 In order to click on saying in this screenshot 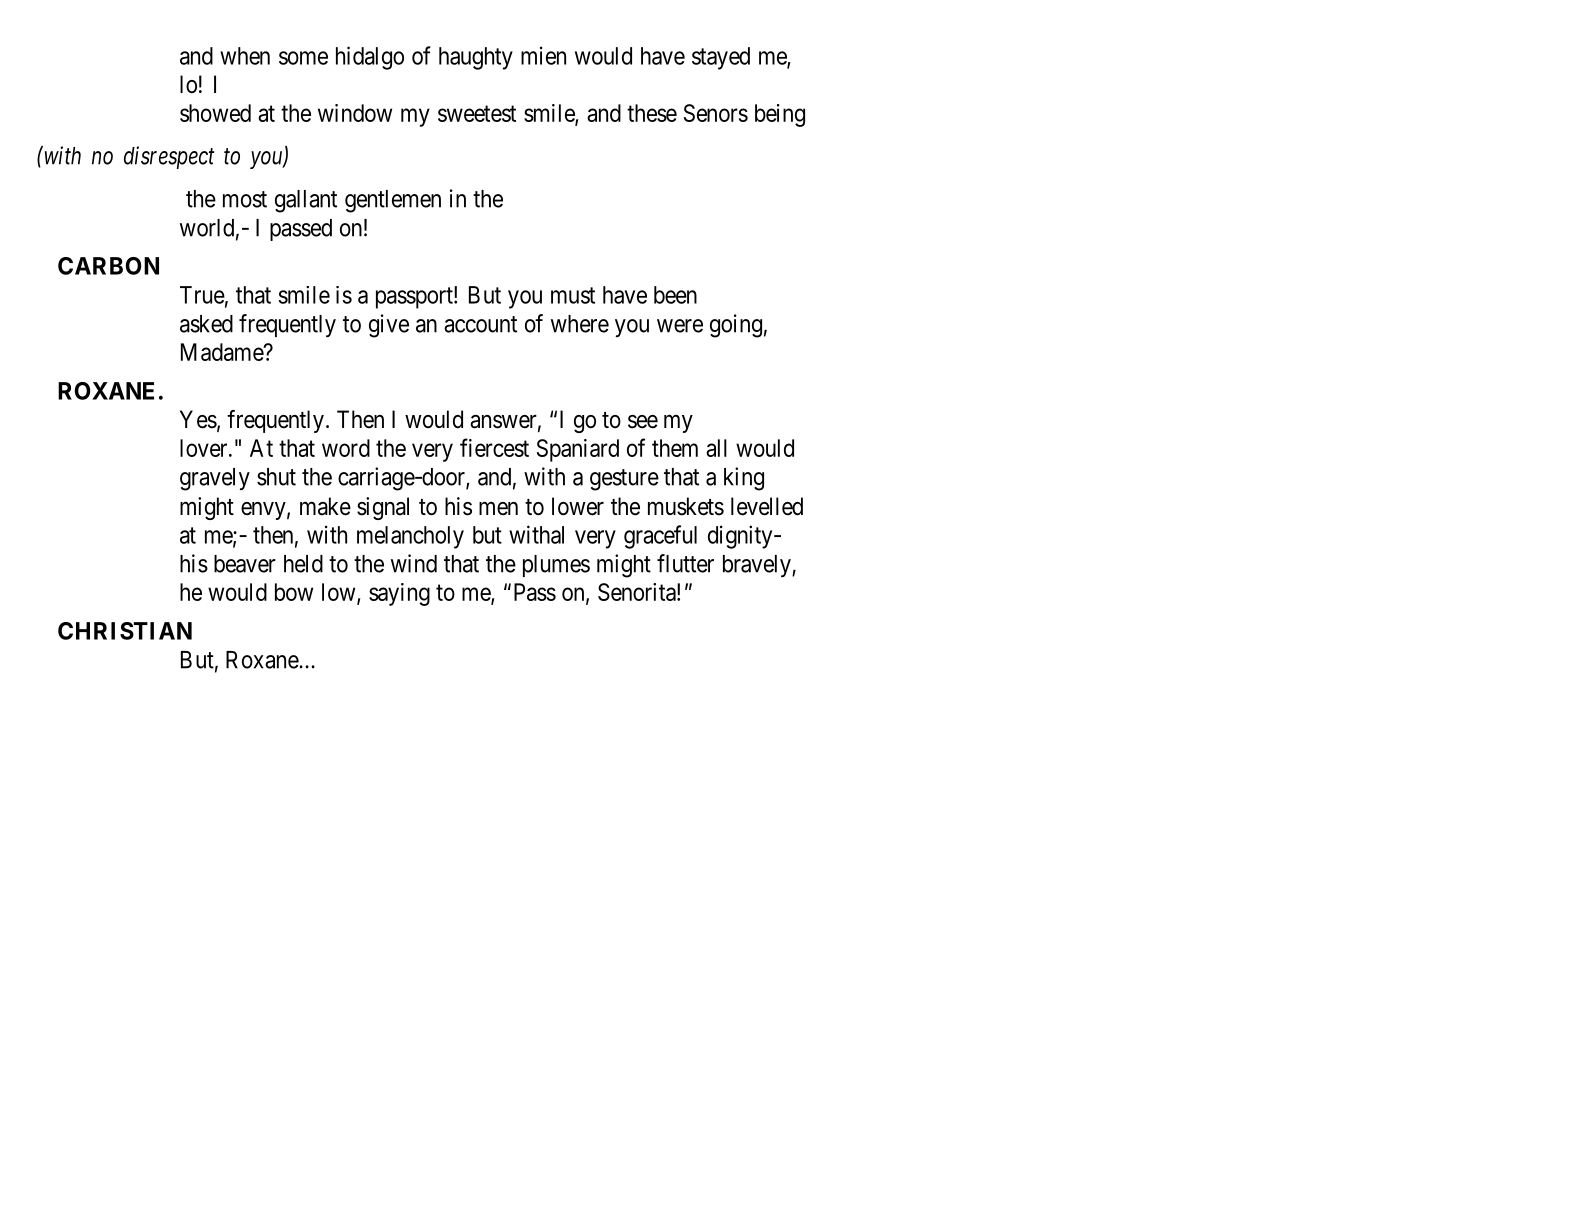, I will do `click(399, 594)`.
